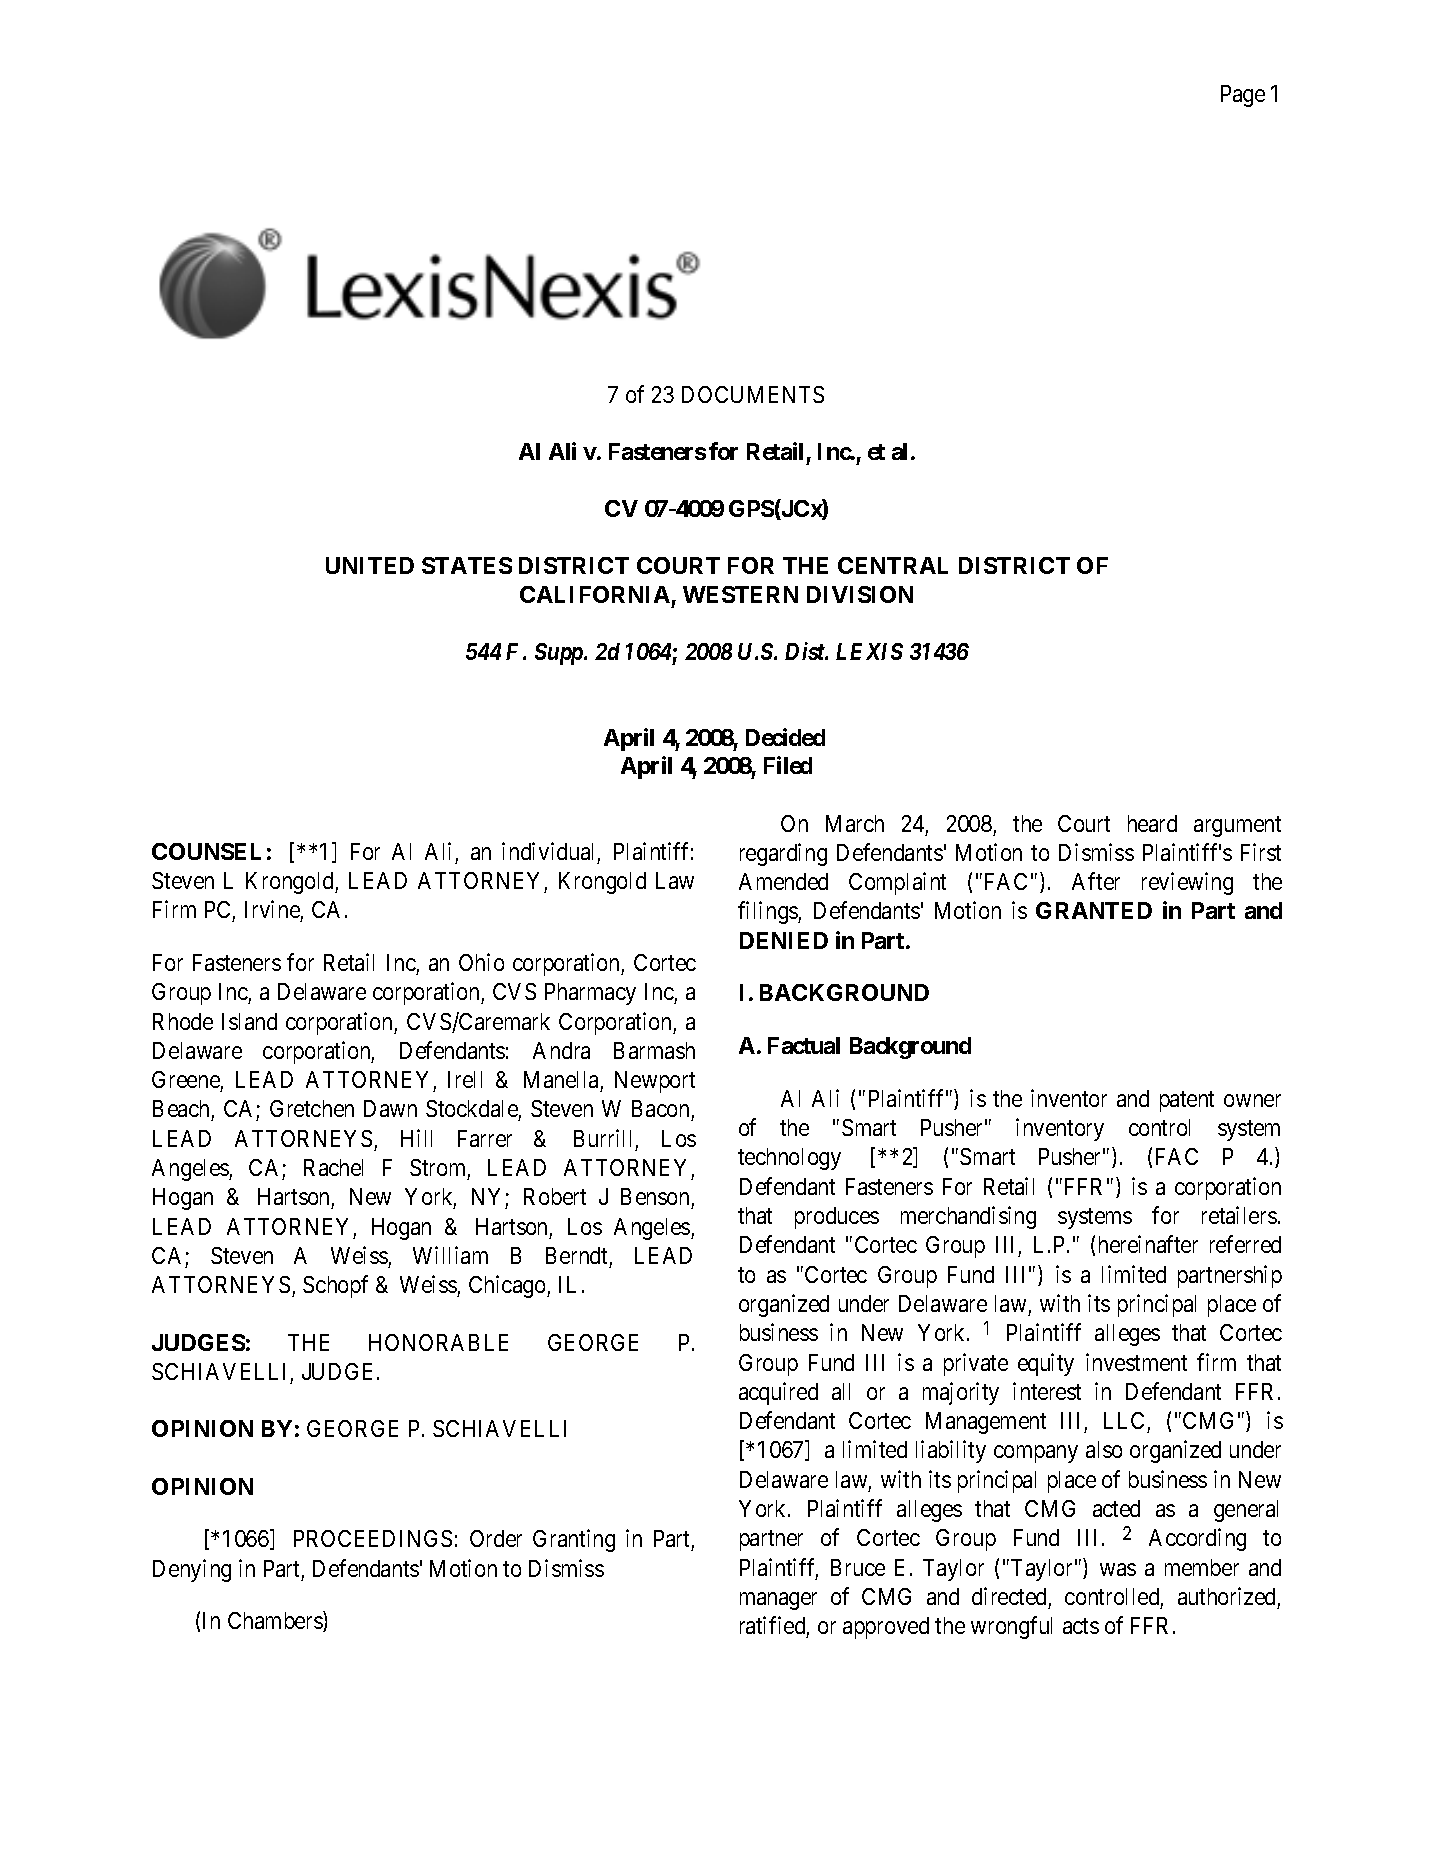 The image size is (1434, 1856). Describe the element at coordinates (333, 1167) in the document. I see `Rachel` at that location.
